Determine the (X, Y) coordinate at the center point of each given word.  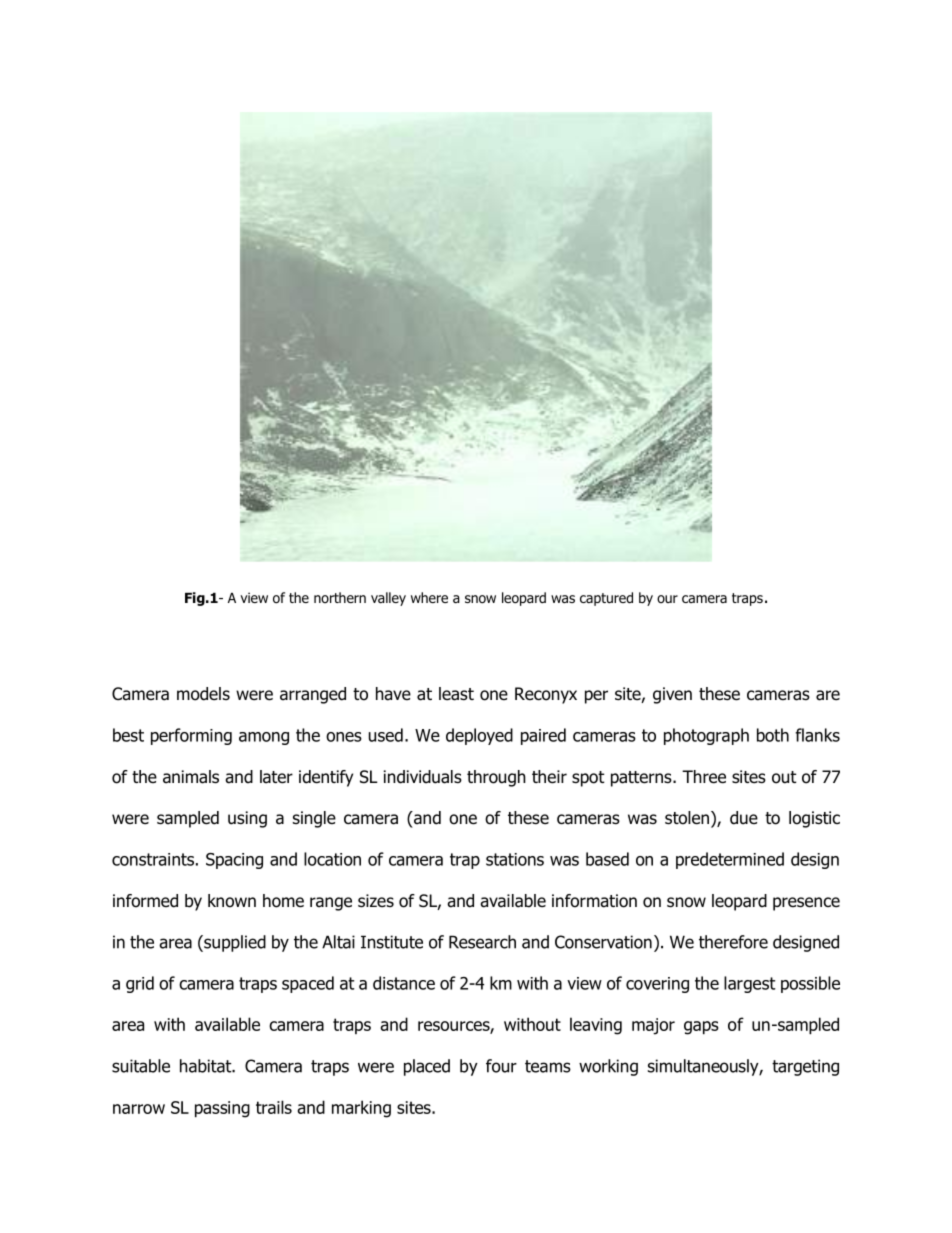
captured (606, 599)
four (501, 1066)
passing (222, 1109)
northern (340, 597)
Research (482, 942)
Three (704, 777)
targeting (805, 1067)
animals (191, 777)
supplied (234, 943)
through (496, 778)
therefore (733, 942)
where (429, 597)
